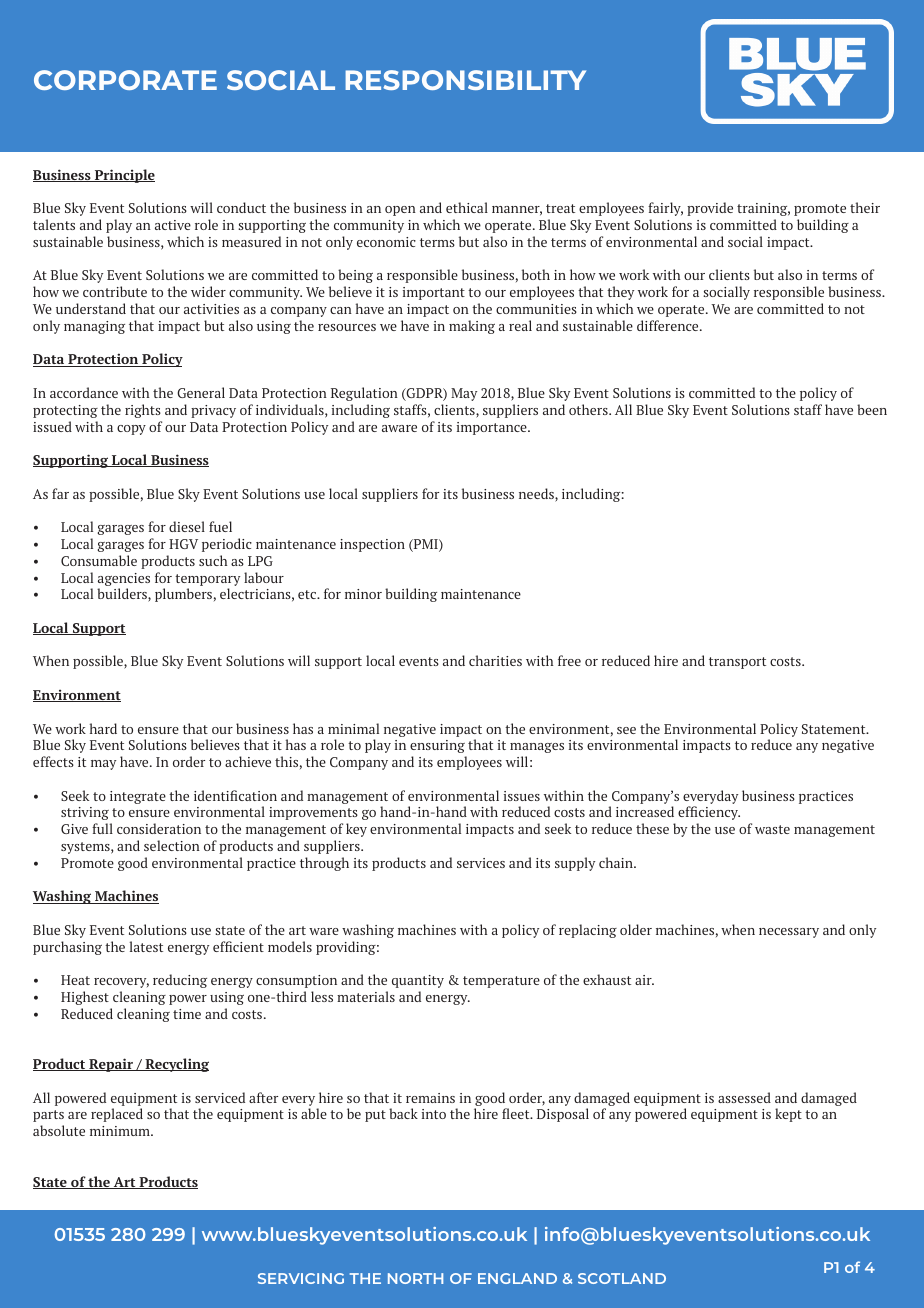  What do you see at coordinates (103, 728) in the screenshot?
I see `hard` at bounding box center [103, 728].
